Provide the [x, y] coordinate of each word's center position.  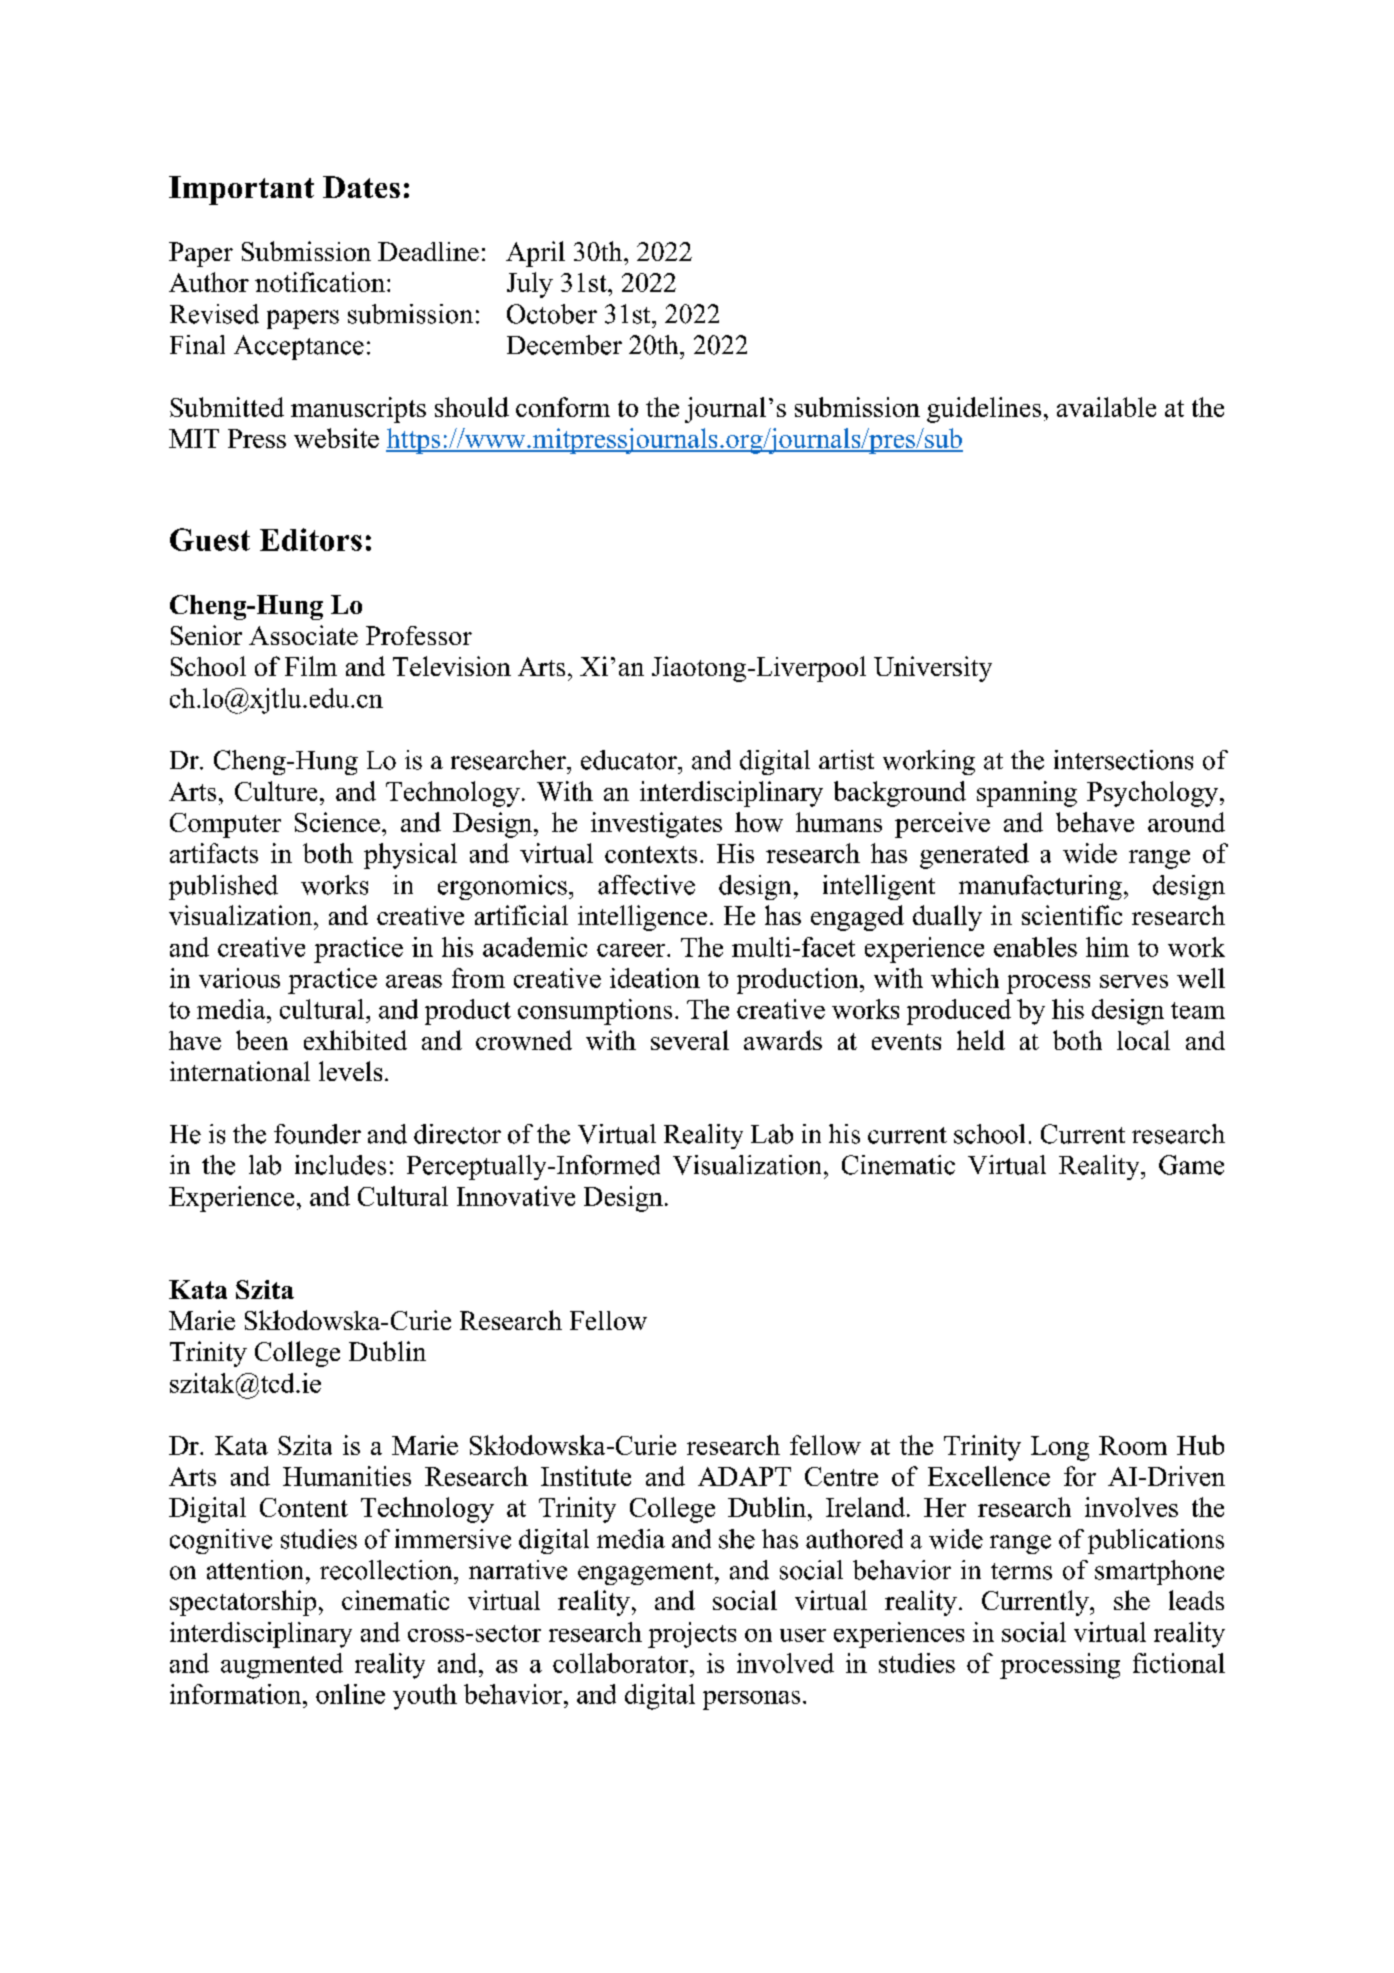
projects [692, 1635]
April [535, 254]
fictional [1179, 1663]
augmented [282, 1666]
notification [320, 282]
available [1106, 407]
